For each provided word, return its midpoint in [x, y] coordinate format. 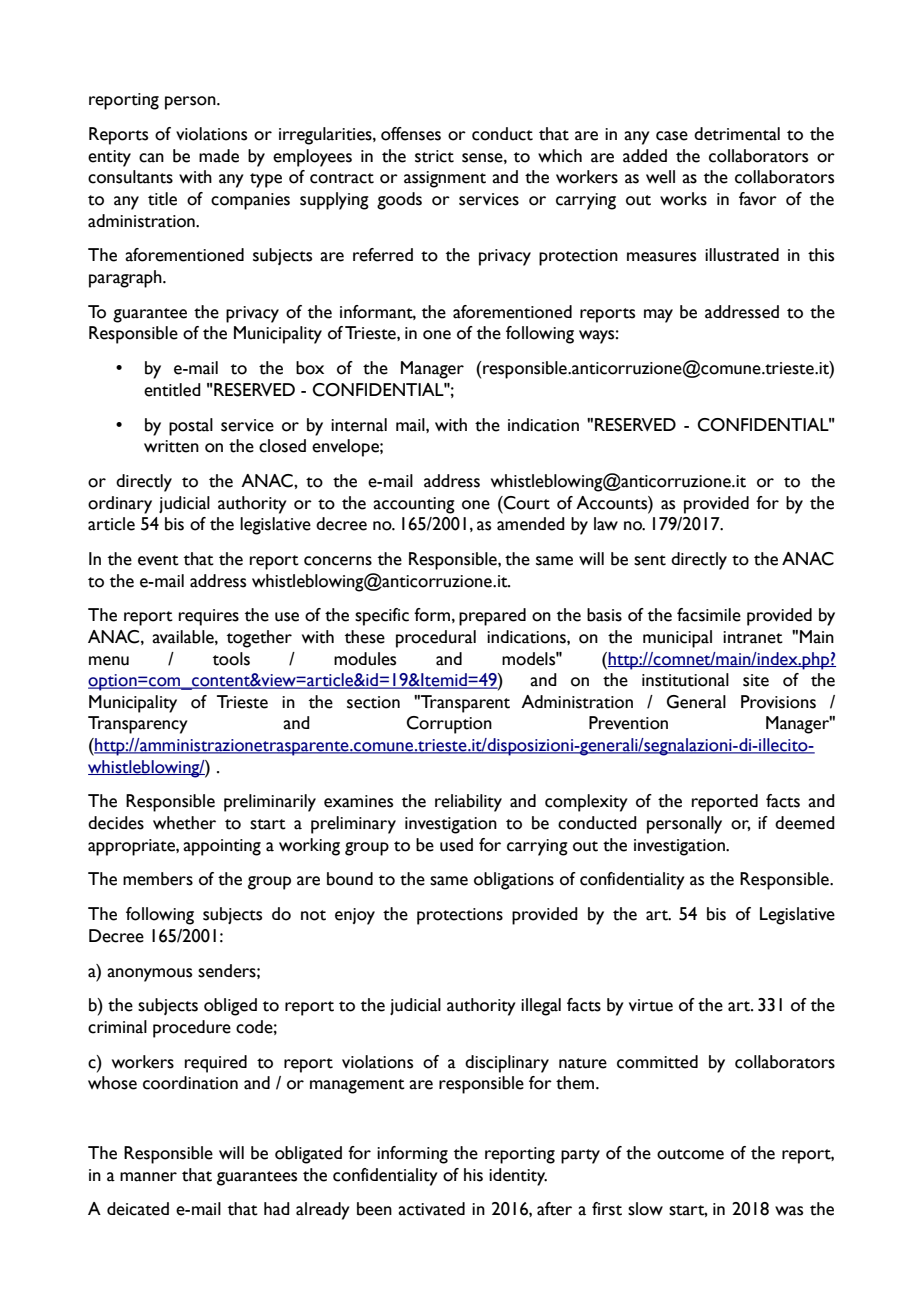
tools [231, 659]
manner [148, 1177]
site [756, 680]
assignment [445, 179]
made [219, 156]
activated [431, 1209]
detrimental [737, 134]
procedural [436, 639]
